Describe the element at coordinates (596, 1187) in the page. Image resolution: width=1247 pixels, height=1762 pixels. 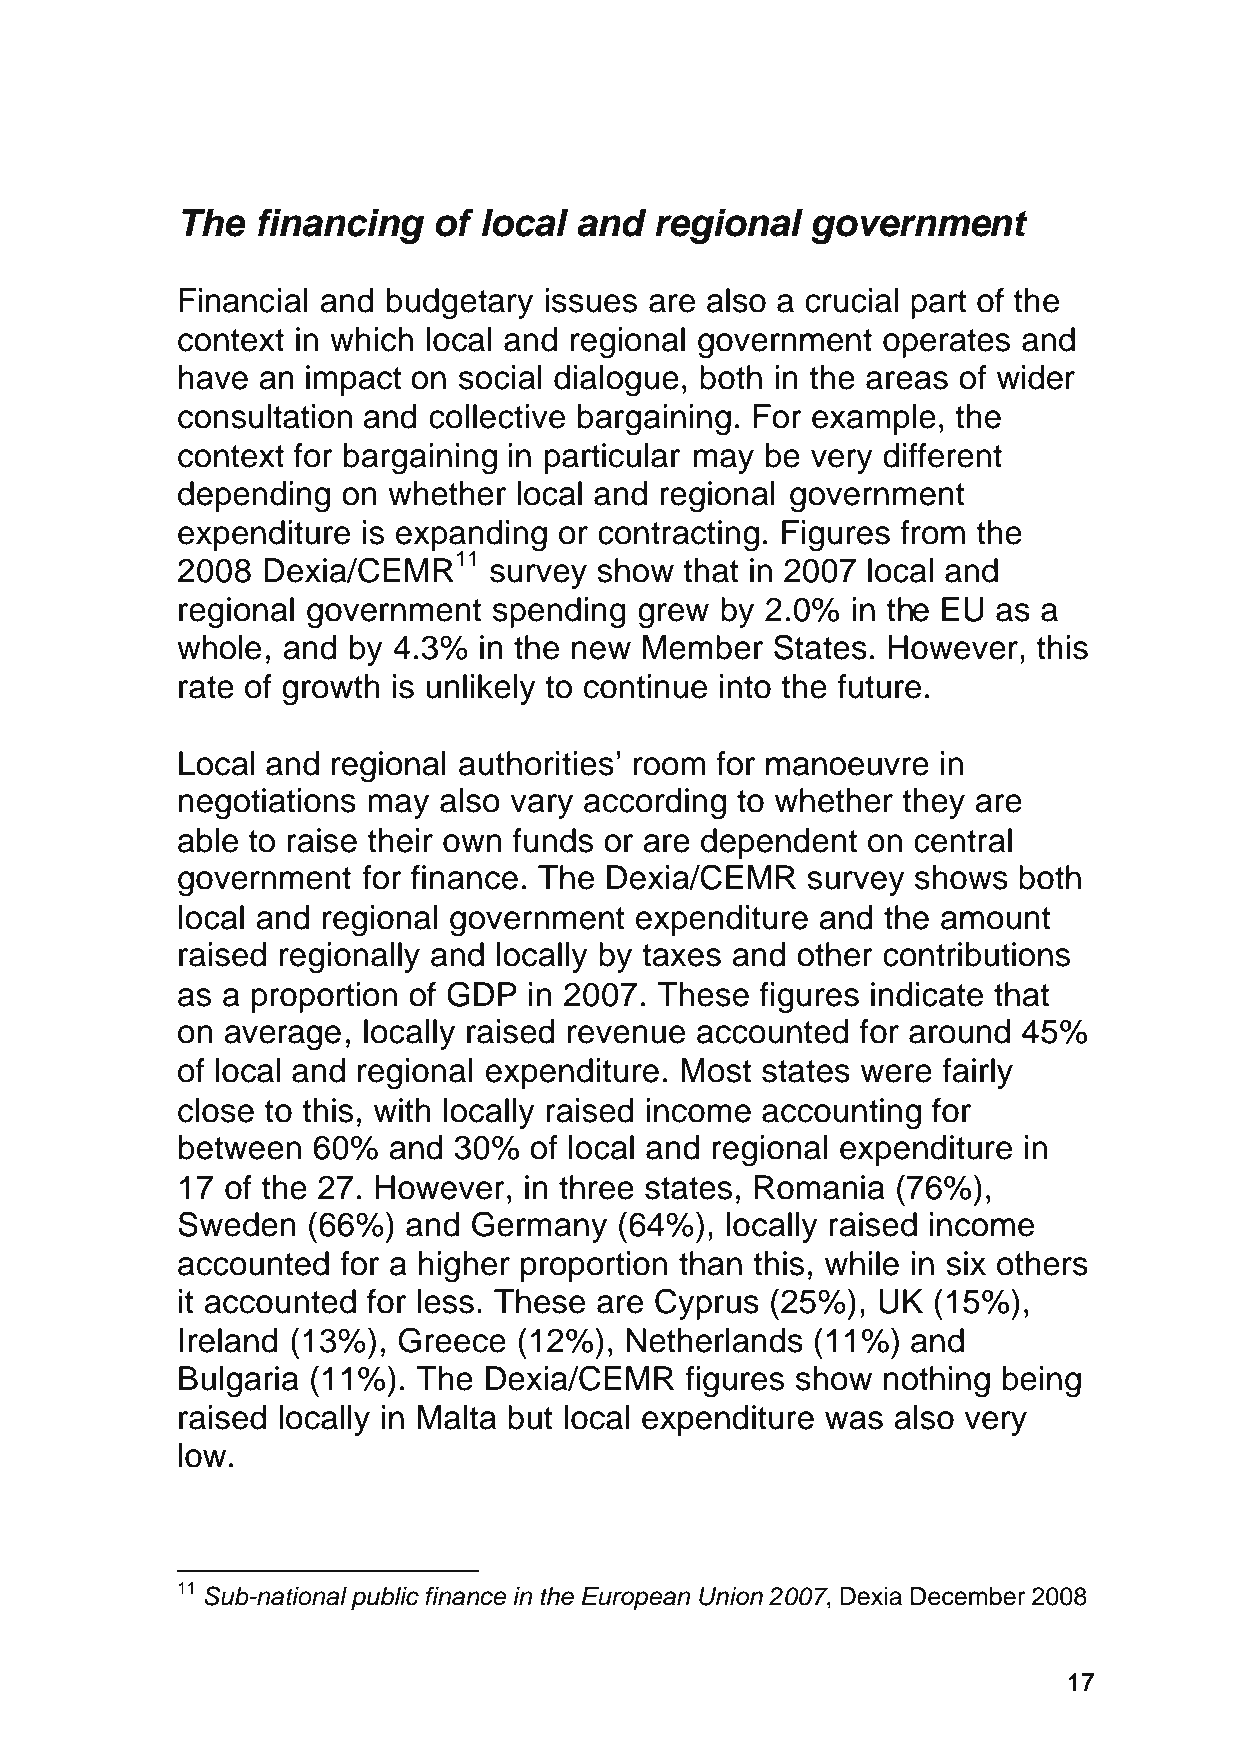
I see `three` at that location.
